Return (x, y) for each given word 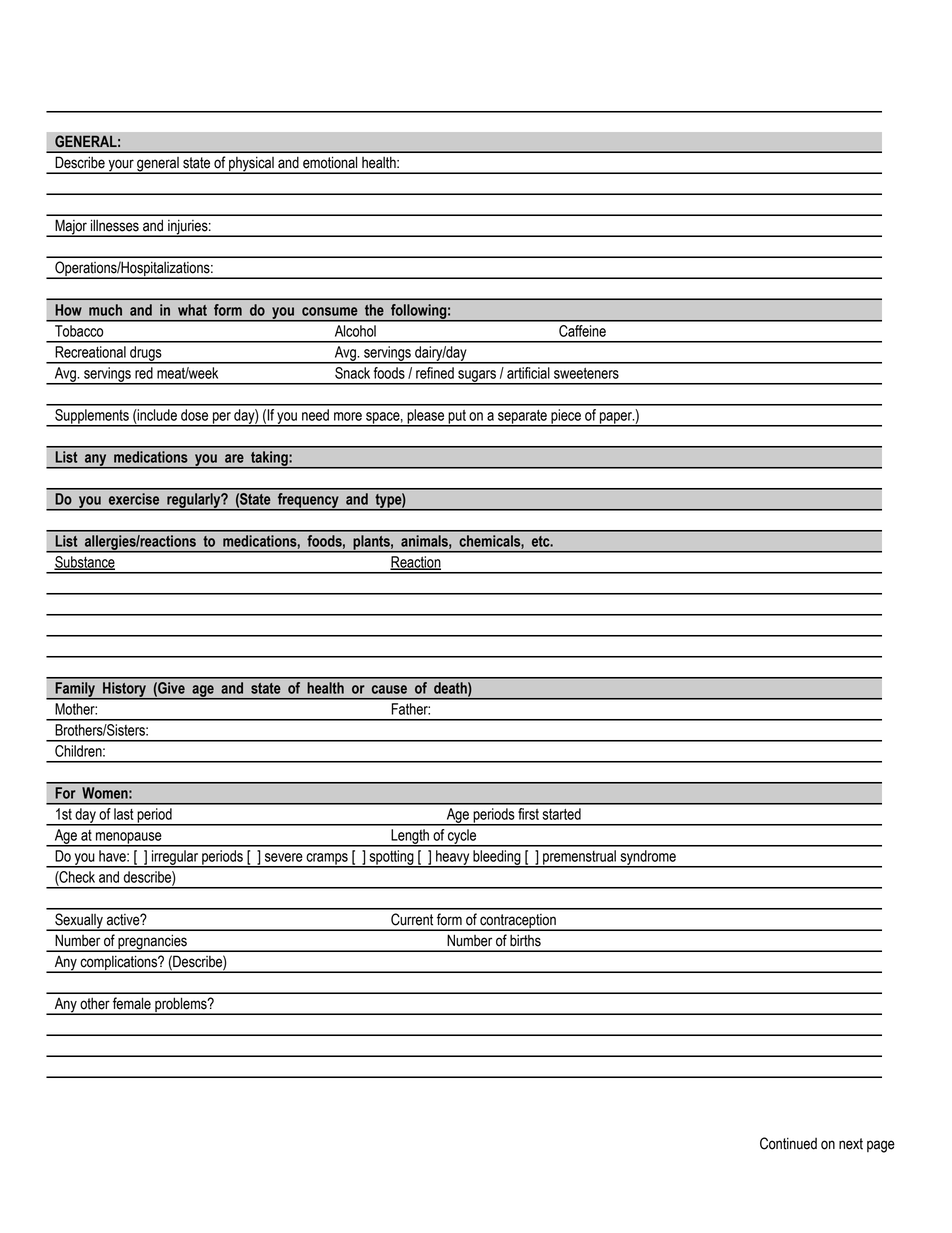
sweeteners (586, 373)
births (525, 941)
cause (389, 689)
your (121, 166)
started (561, 814)
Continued (788, 1143)
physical (251, 165)
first (528, 814)
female (132, 1003)
